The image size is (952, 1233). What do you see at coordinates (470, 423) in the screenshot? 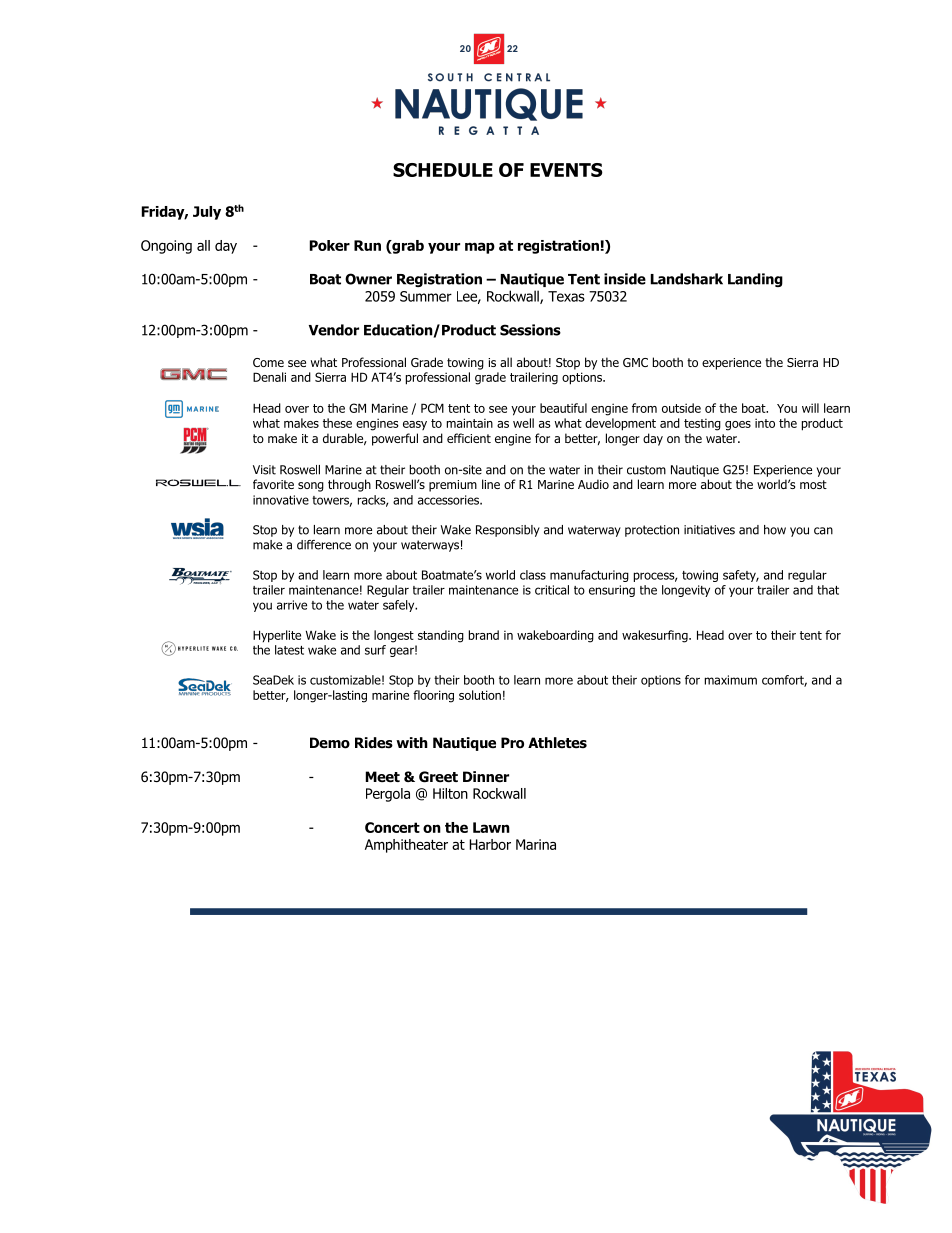
I see `maintain` at bounding box center [470, 423].
